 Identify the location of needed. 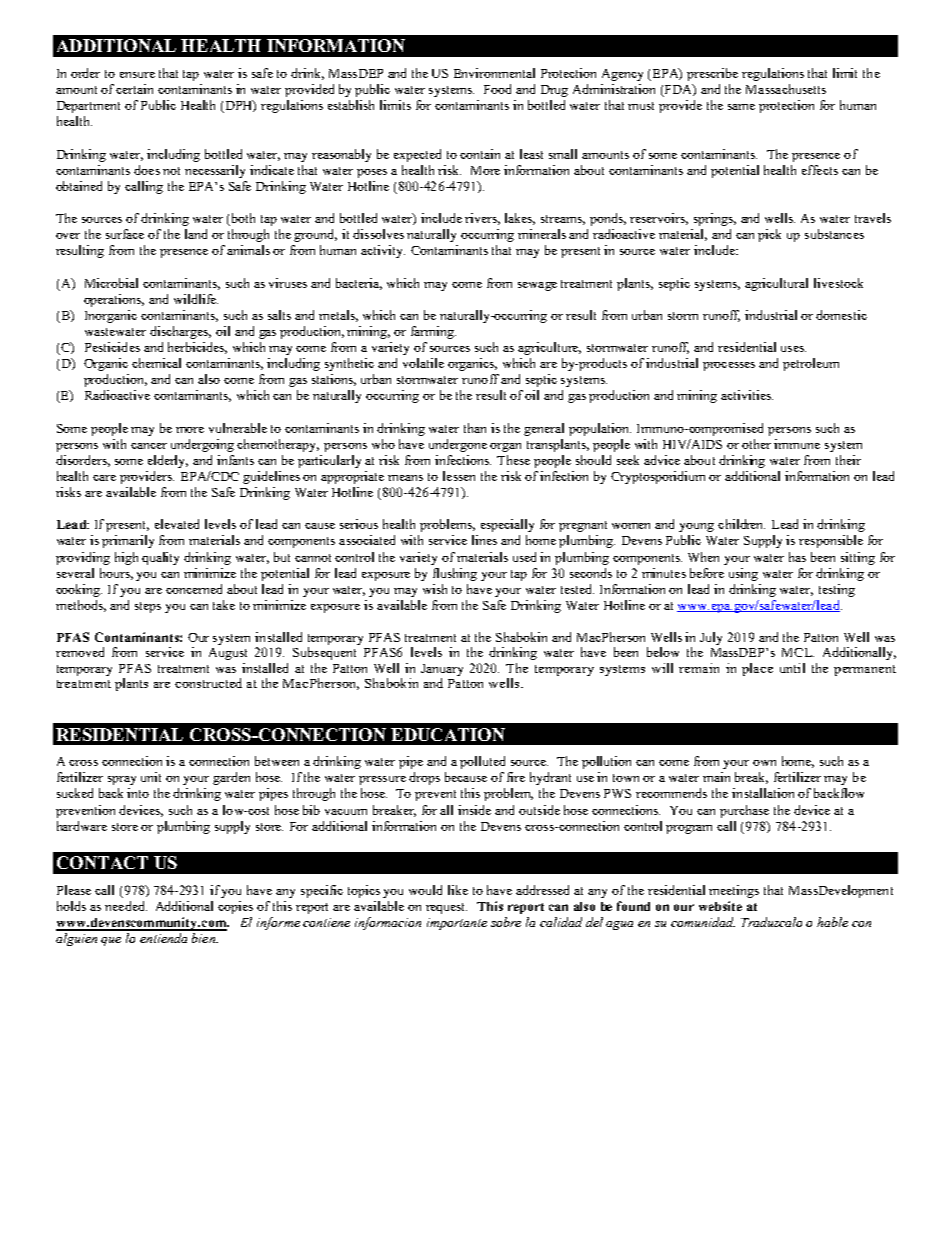
(126, 906).
